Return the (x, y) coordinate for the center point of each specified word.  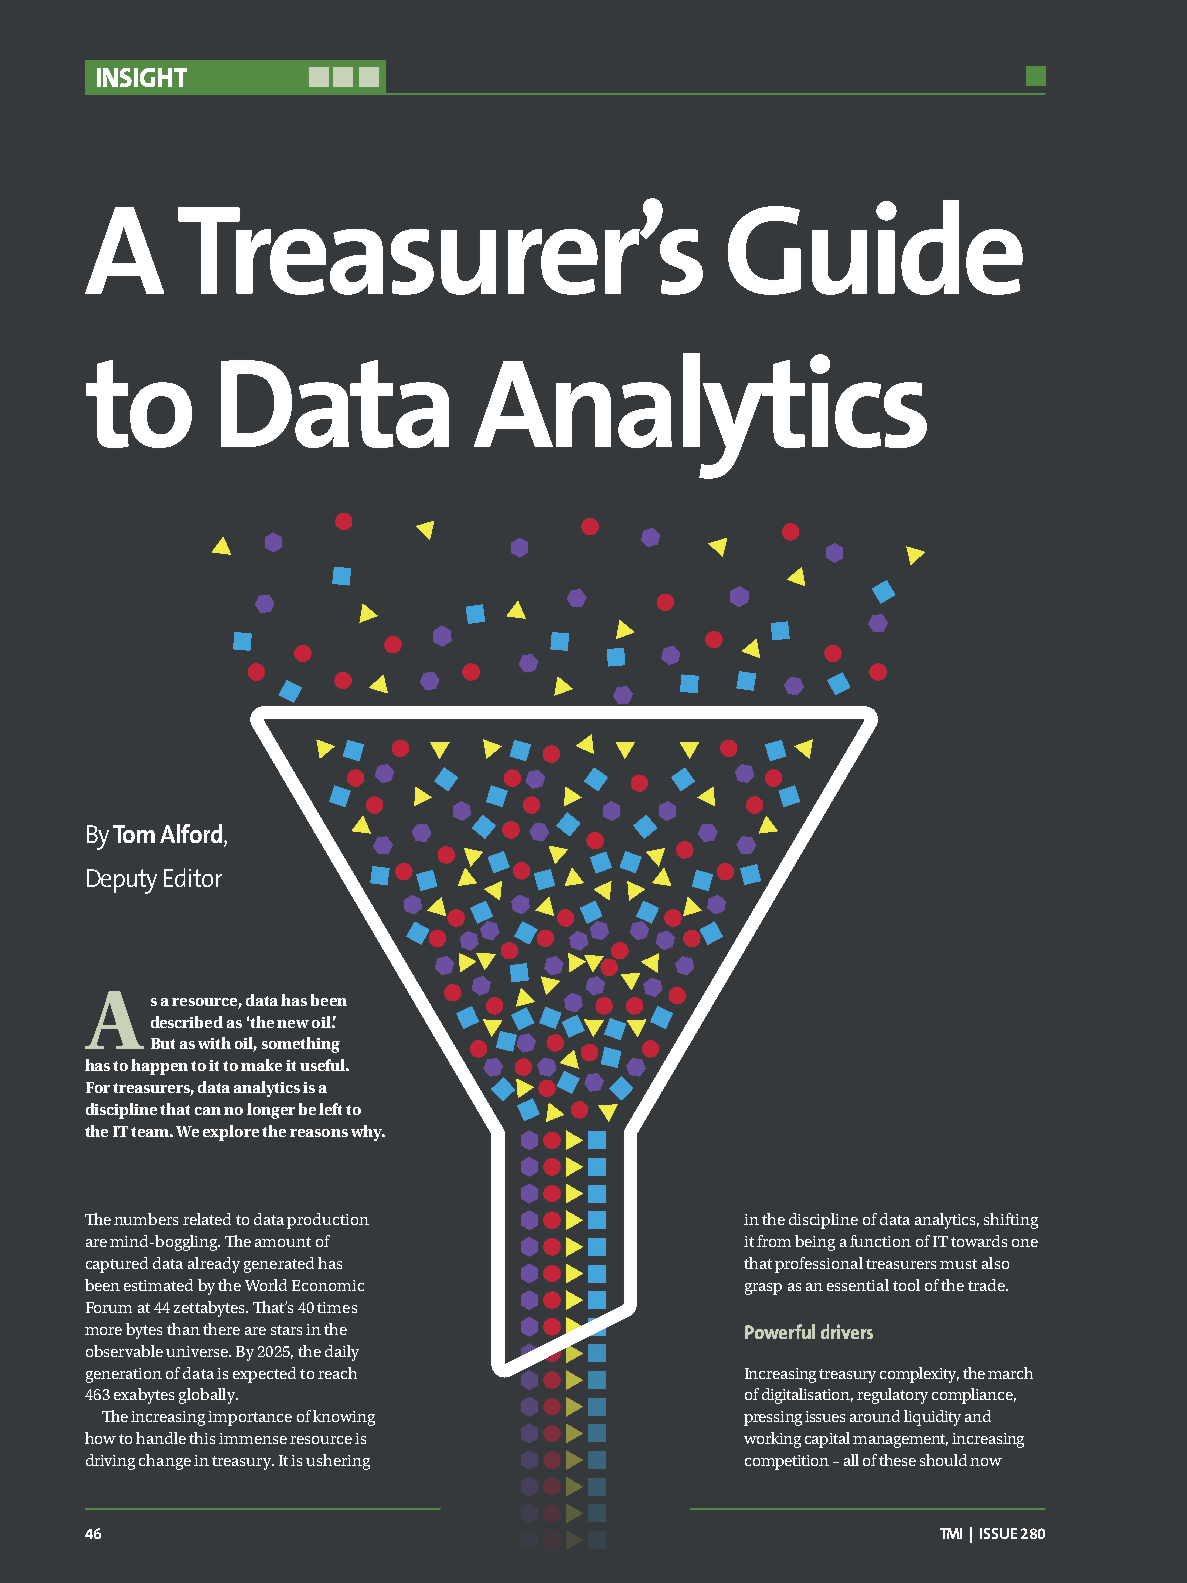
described (187, 1022)
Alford (192, 835)
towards (979, 1241)
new (293, 1024)
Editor (193, 877)
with (214, 1043)
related (207, 1219)
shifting (1011, 1221)
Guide (875, 247)
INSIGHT (142, 77)
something (301, 1045)
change (165, 1462)
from (774, 1241)
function (880, 1241)
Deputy (122, 881)
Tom (134, 834)
